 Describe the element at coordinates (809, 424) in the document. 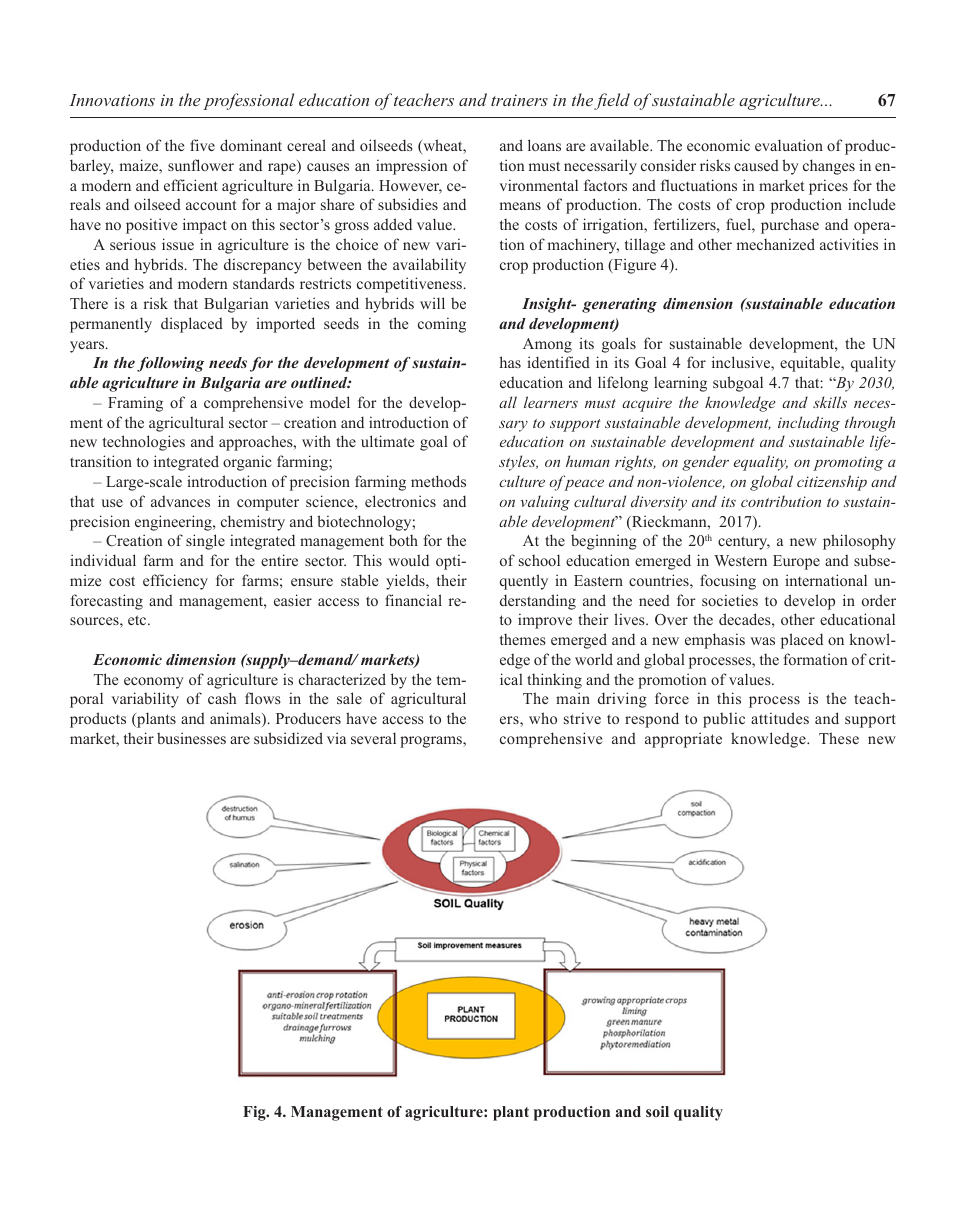

I see `including` at that location.
